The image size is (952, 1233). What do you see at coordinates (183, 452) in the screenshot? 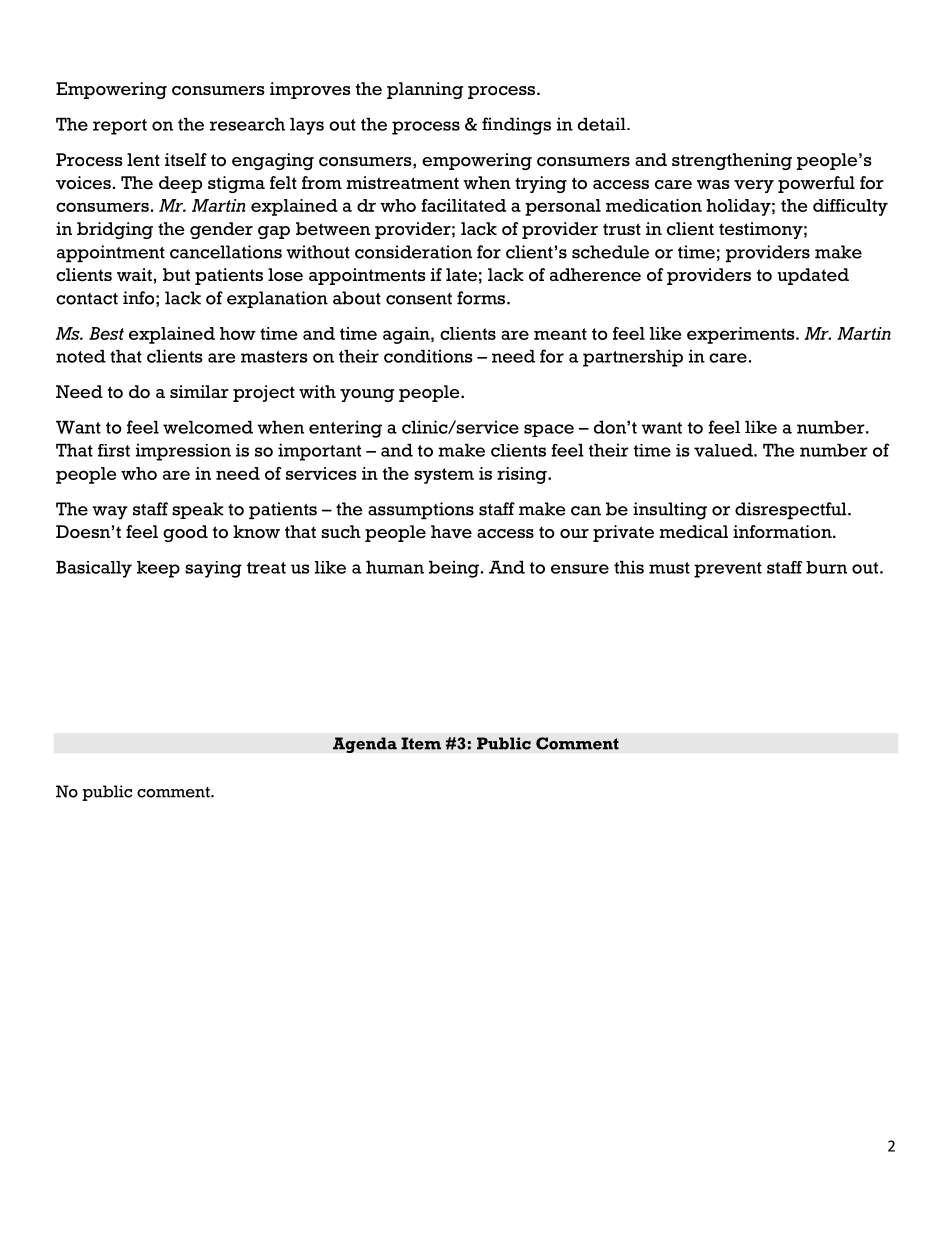
I see `impression` at bounding box center [183, 452].
